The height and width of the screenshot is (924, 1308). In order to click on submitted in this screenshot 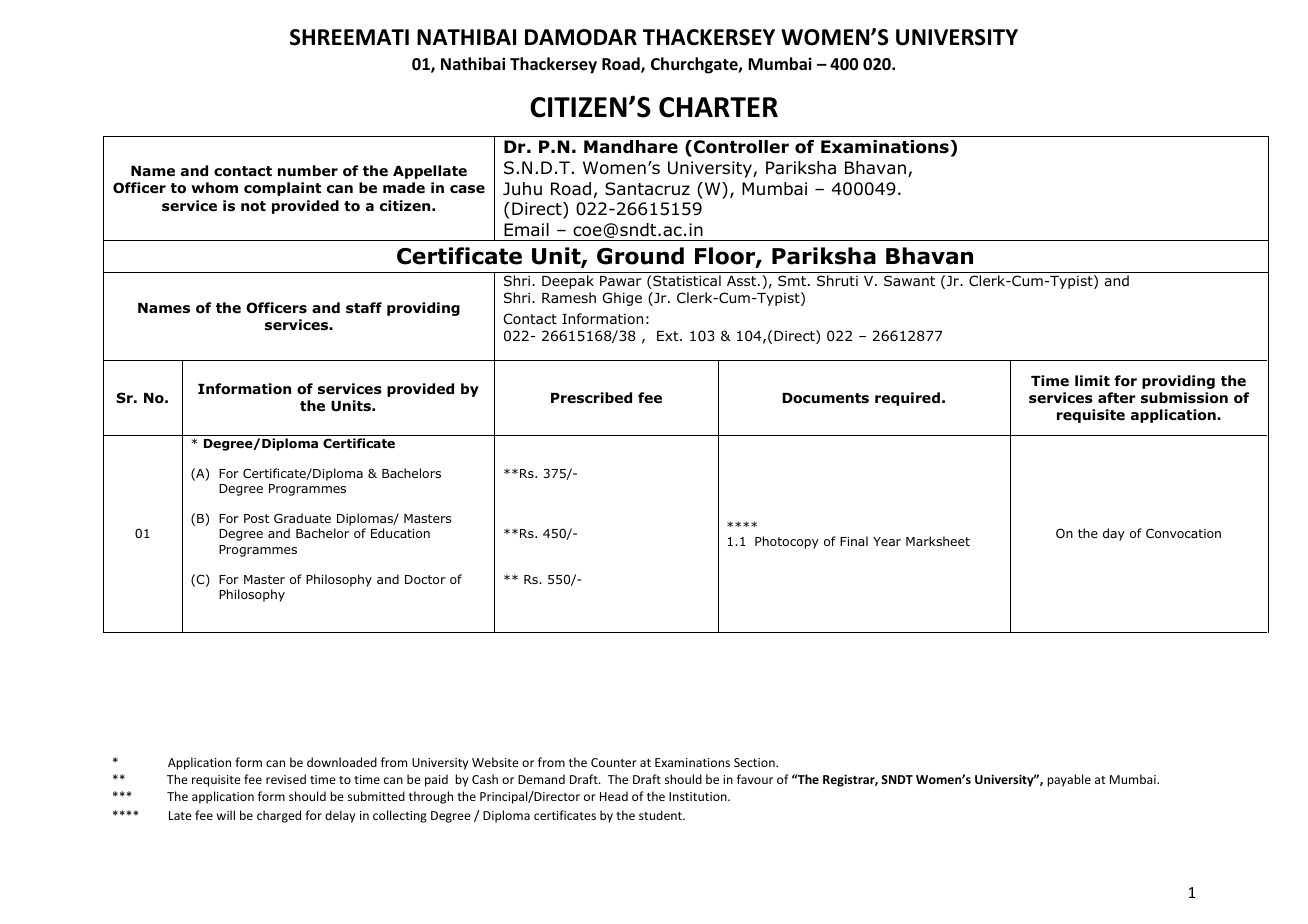, I will do `click(376, 796)`.
